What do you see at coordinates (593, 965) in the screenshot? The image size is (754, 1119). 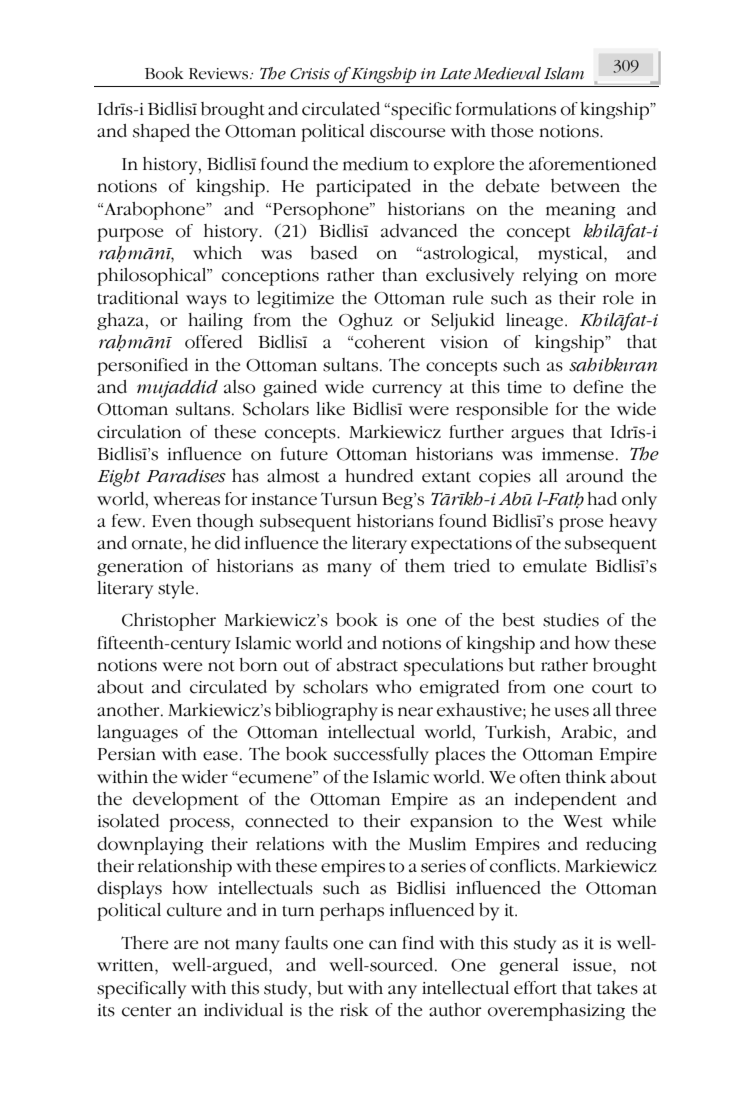 I see `issue` at bounding box center [593, 965].
